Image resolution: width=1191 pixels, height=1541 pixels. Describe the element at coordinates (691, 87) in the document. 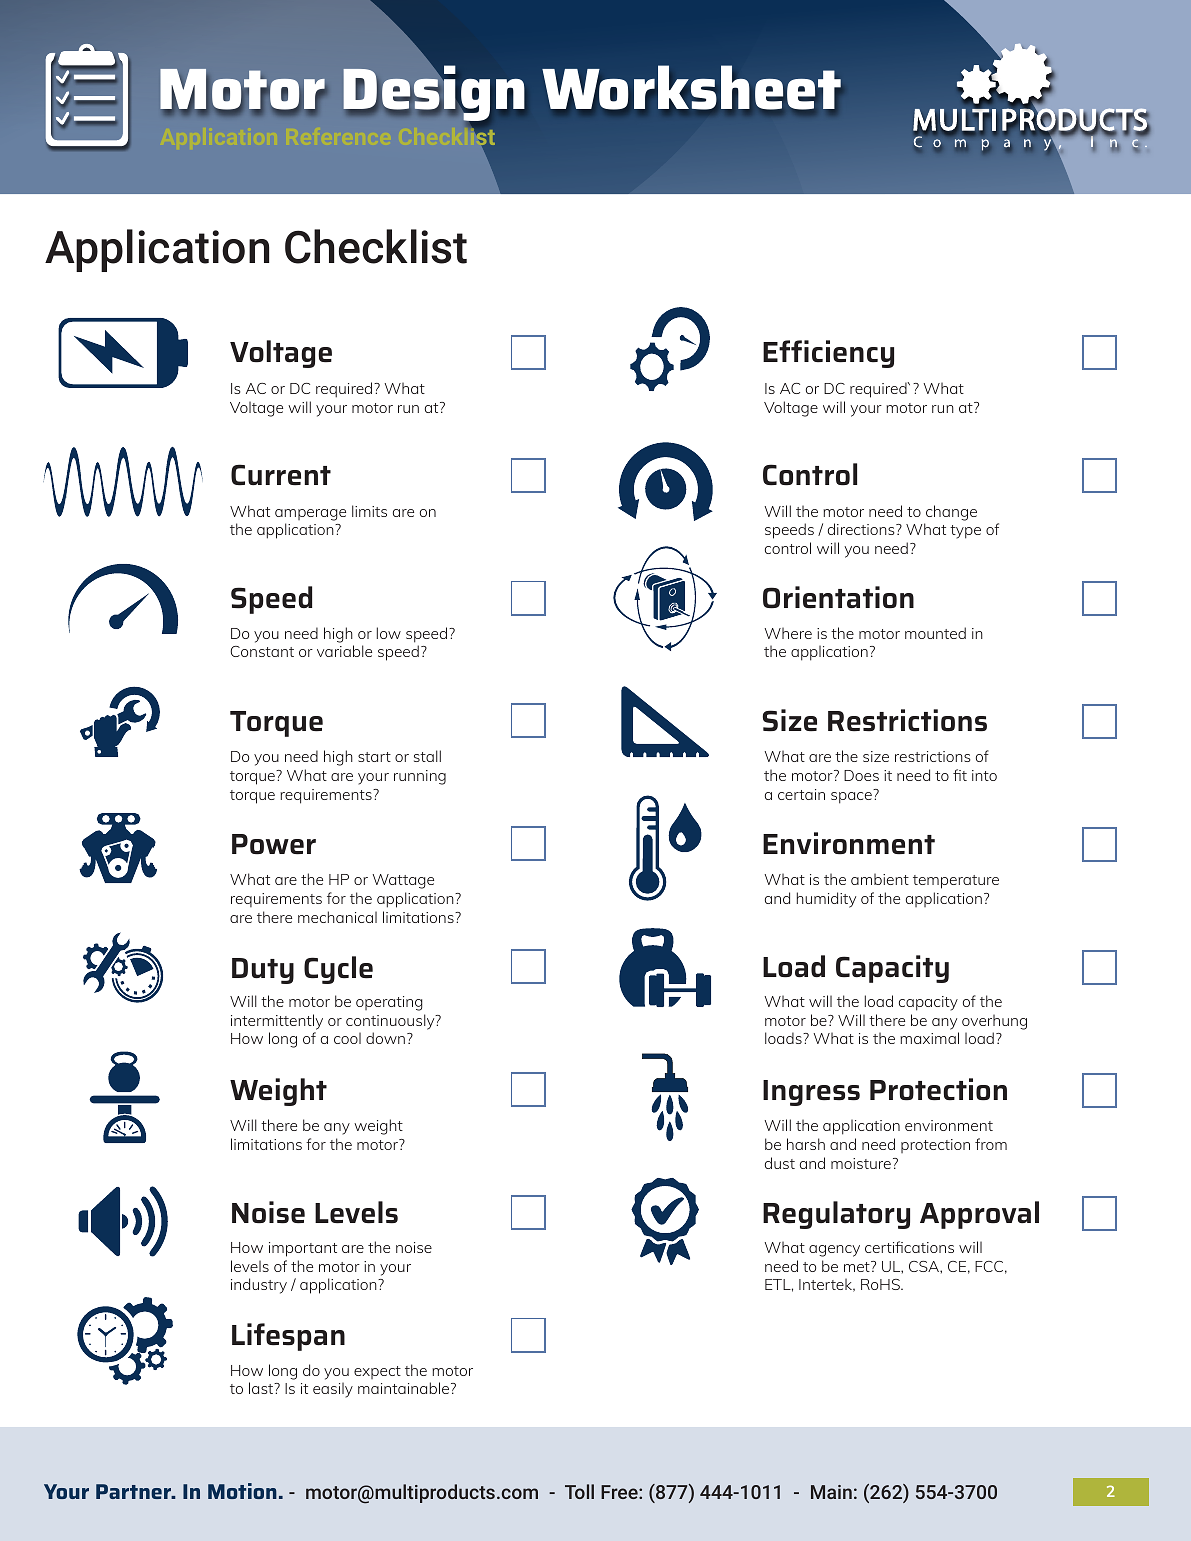

I see `Worksheet` at that location.
